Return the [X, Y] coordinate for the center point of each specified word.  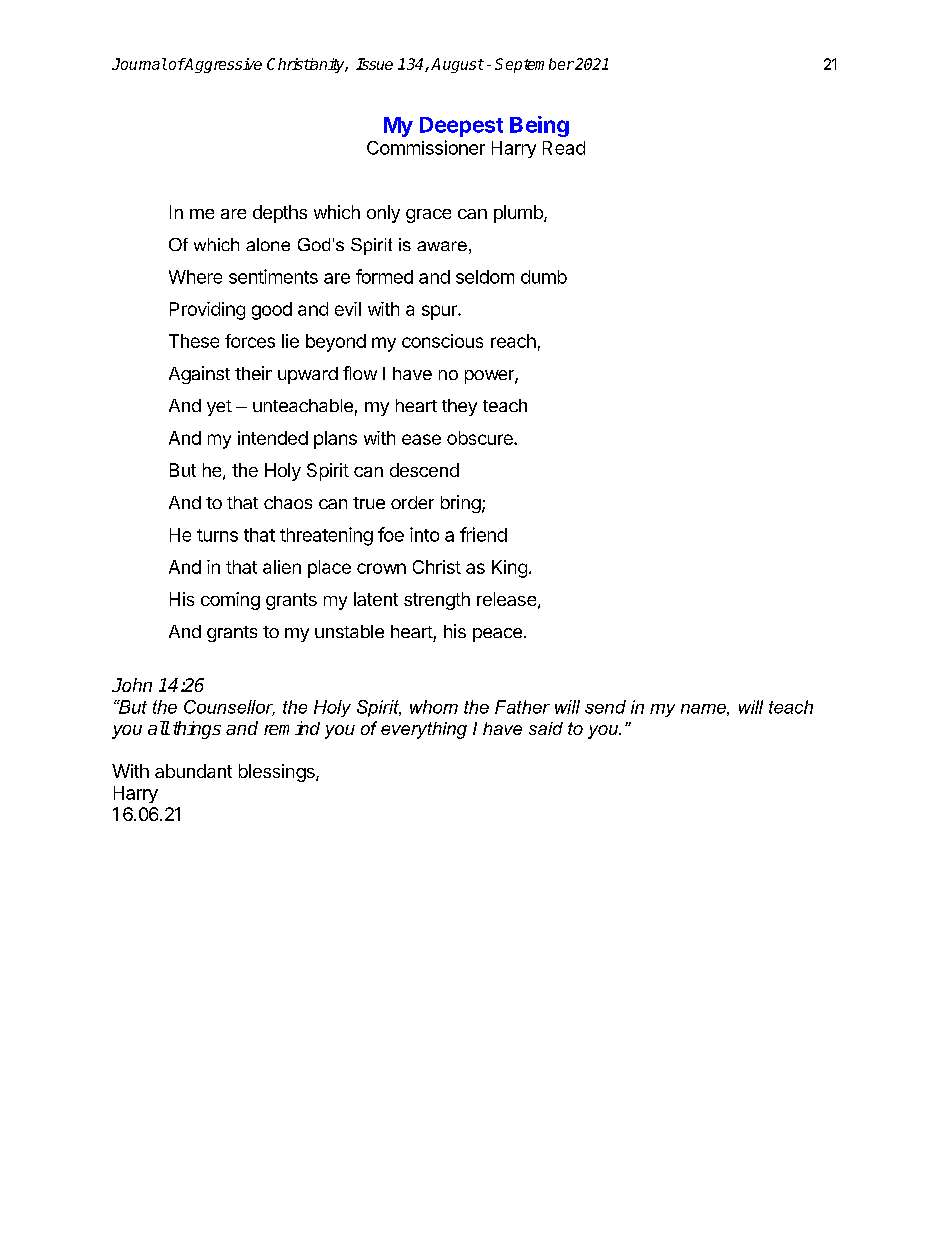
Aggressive [222, 65]
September [534, 65]
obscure [481, 438]
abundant [193, 771]
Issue [374, 64]
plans [335, 440]
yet [219, 408]
